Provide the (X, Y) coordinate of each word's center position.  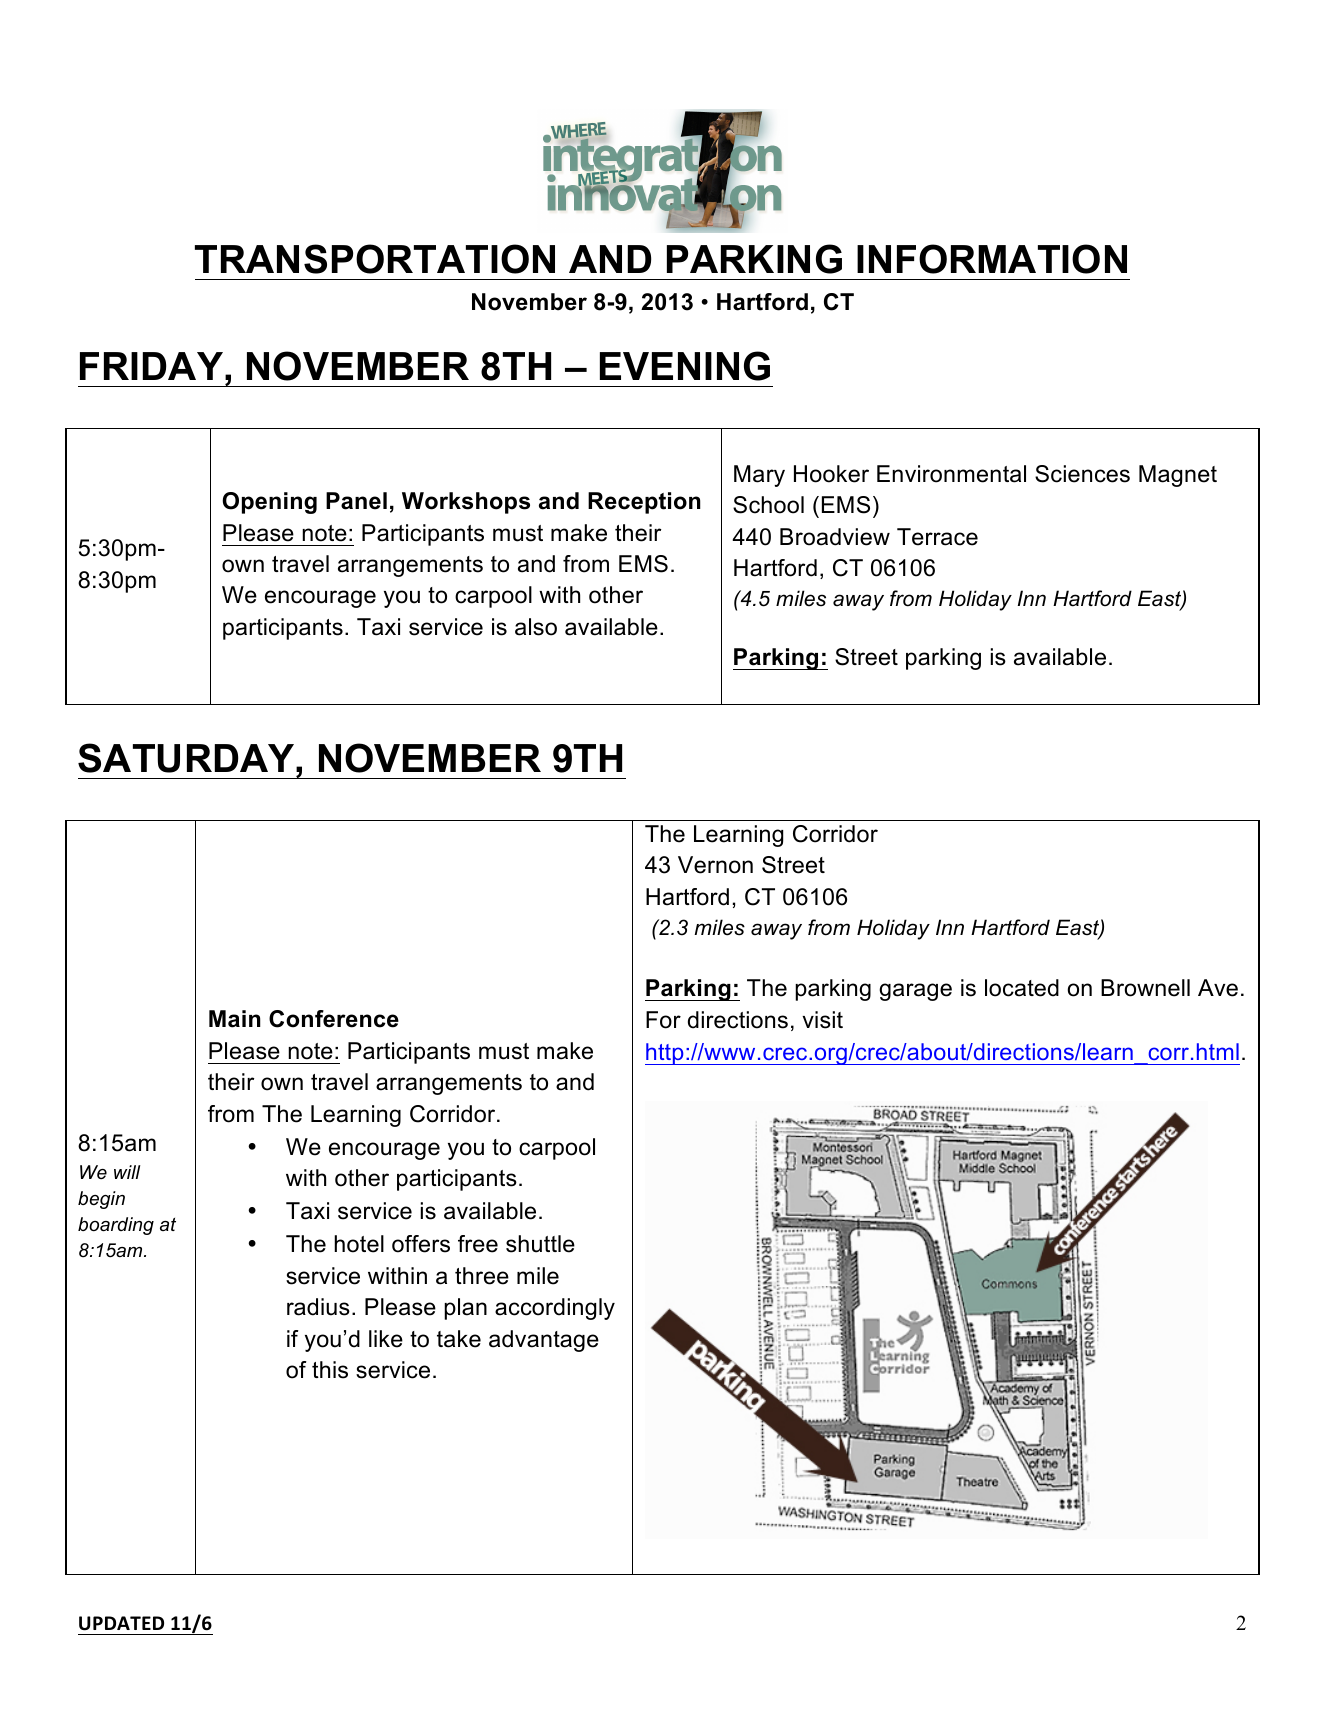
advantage (544, 1341)
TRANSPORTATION (375, 259)
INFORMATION (992, 259)
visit (822, 1020)
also (536, 627)
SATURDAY (187, 758)
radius (318, 1307)
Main (235, 1019)
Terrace (937, 537)
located (1022, 988)
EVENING (685, 366)
